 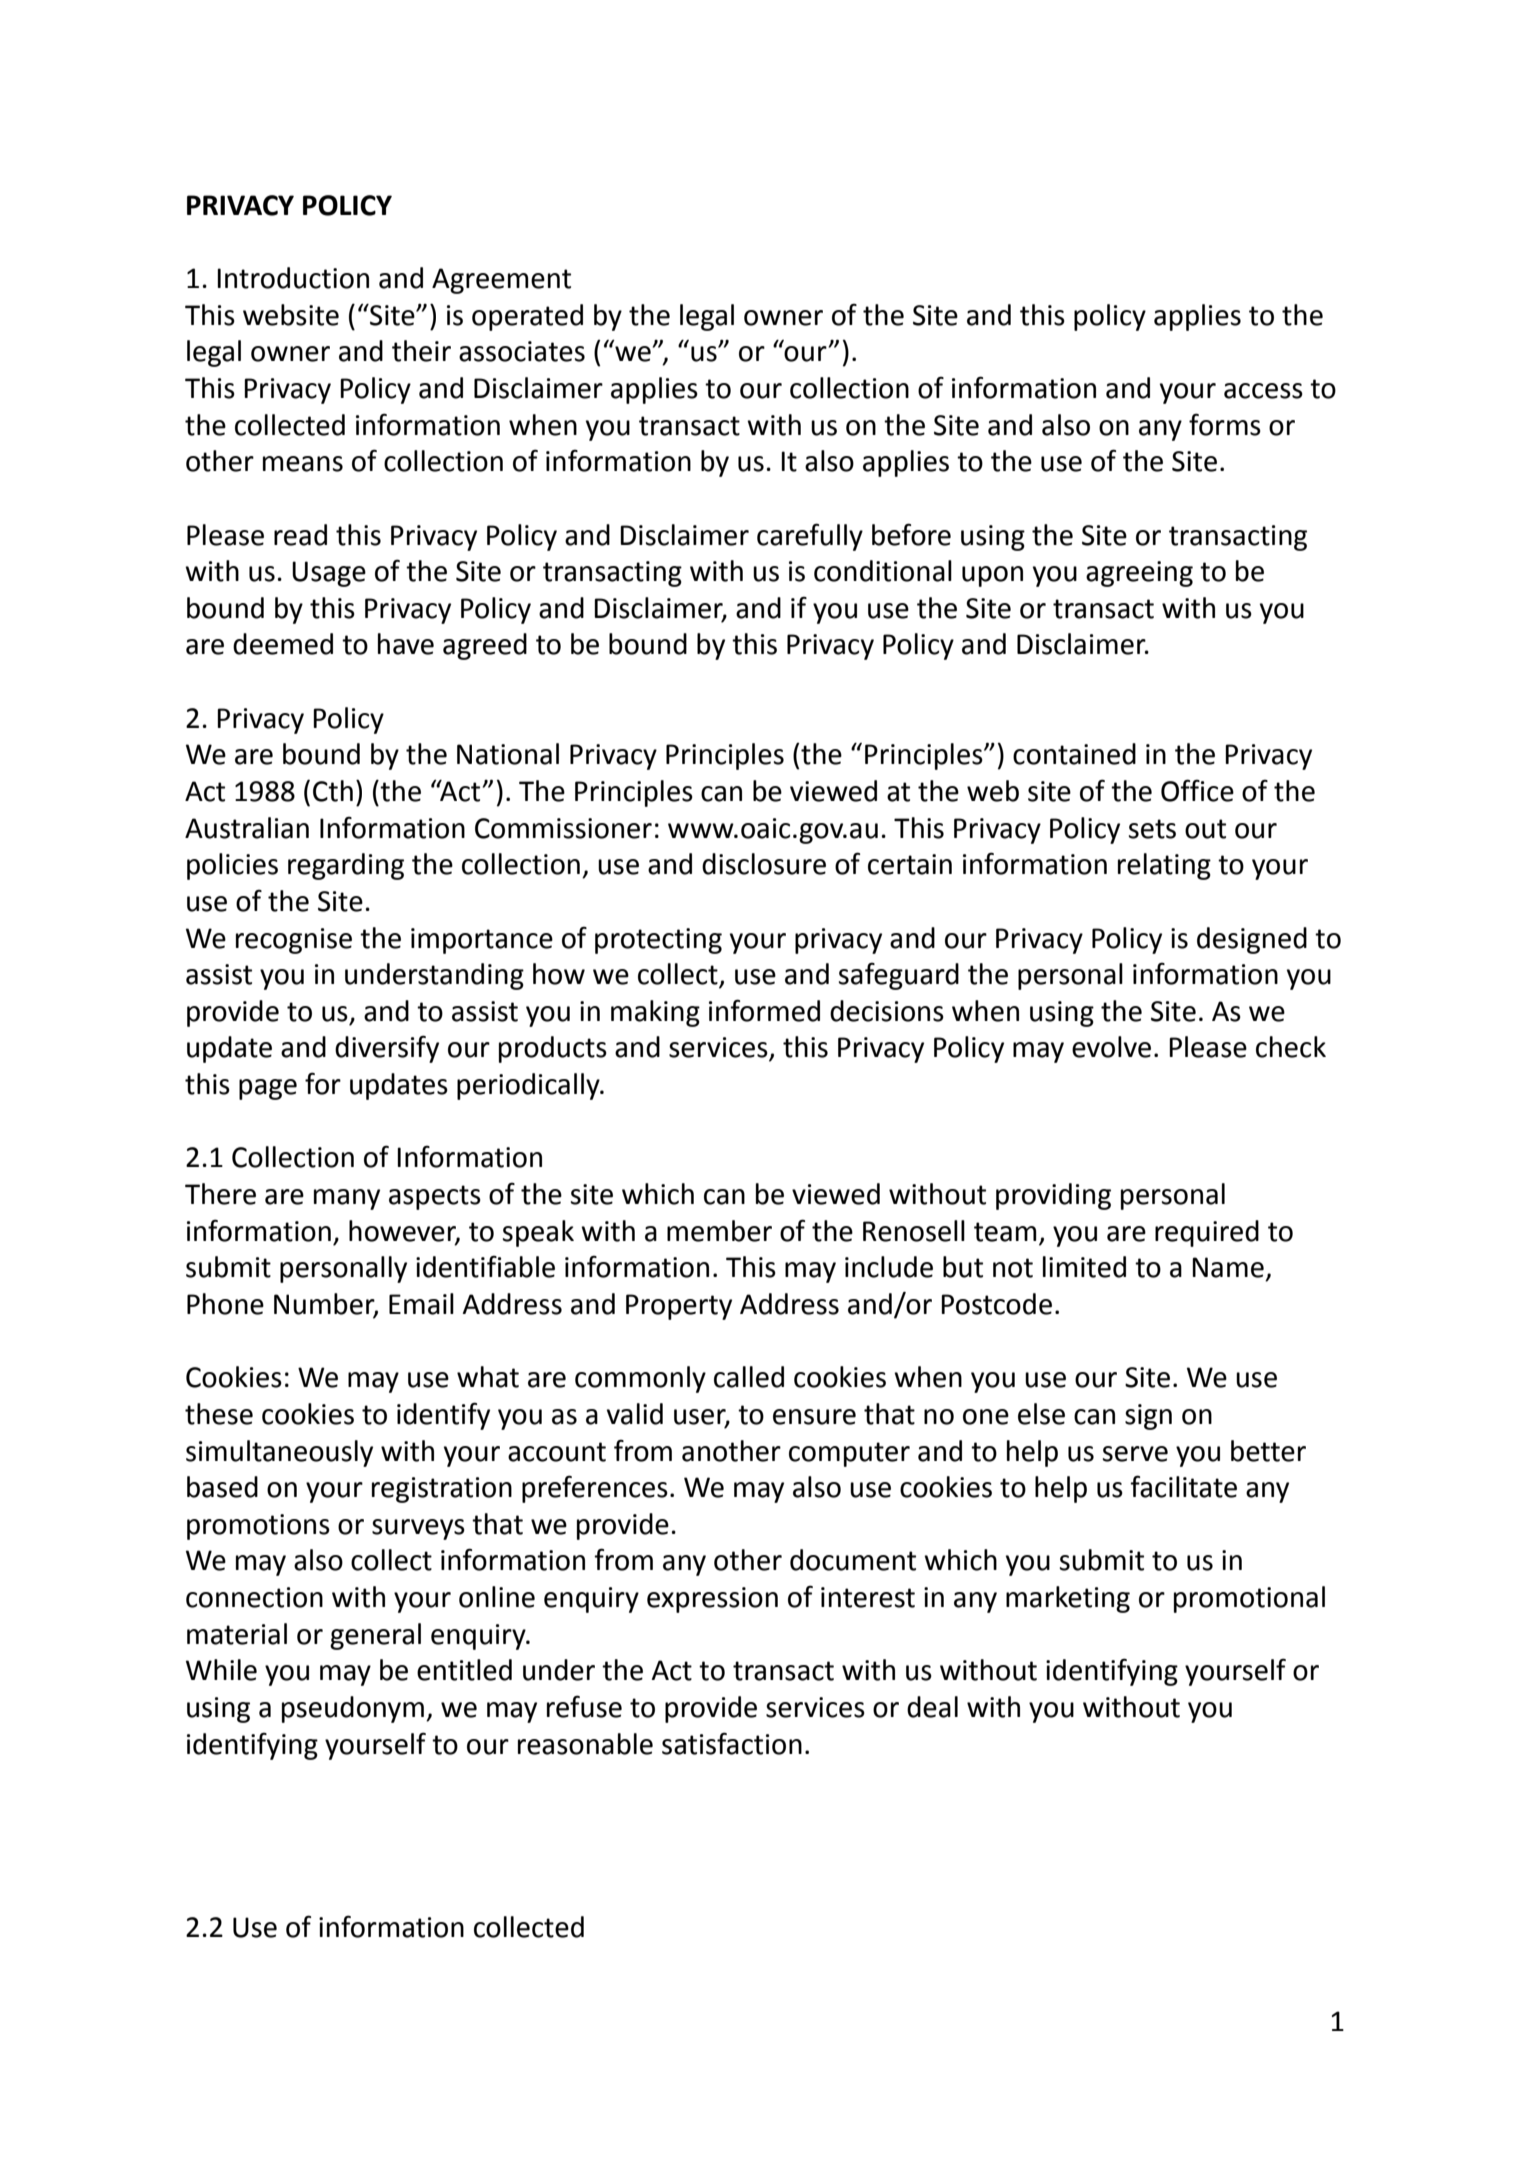 I want to click on conditional, so click(x=883, y=571).
